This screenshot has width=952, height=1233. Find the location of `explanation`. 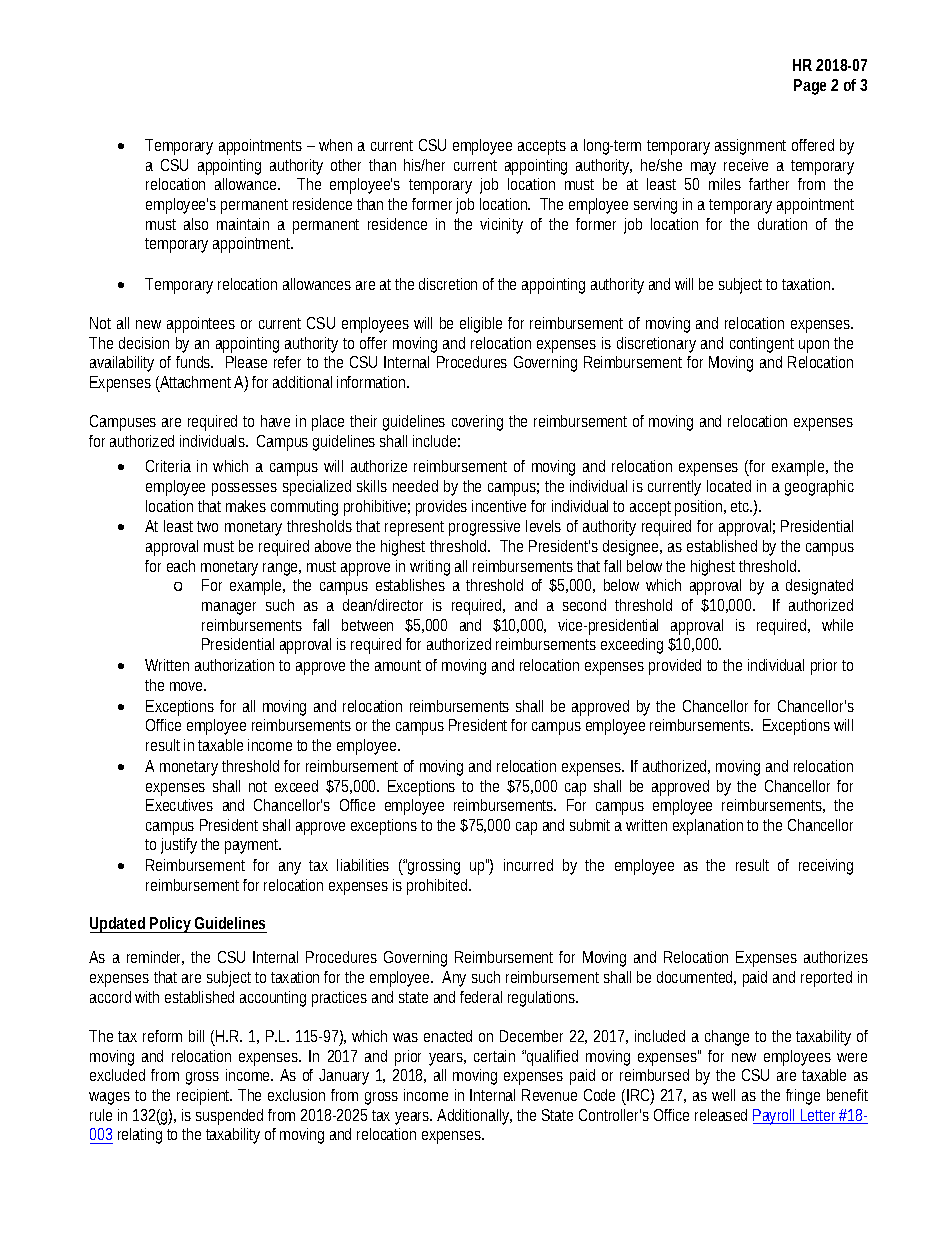

explanation is located at coordinates (708, 827).
